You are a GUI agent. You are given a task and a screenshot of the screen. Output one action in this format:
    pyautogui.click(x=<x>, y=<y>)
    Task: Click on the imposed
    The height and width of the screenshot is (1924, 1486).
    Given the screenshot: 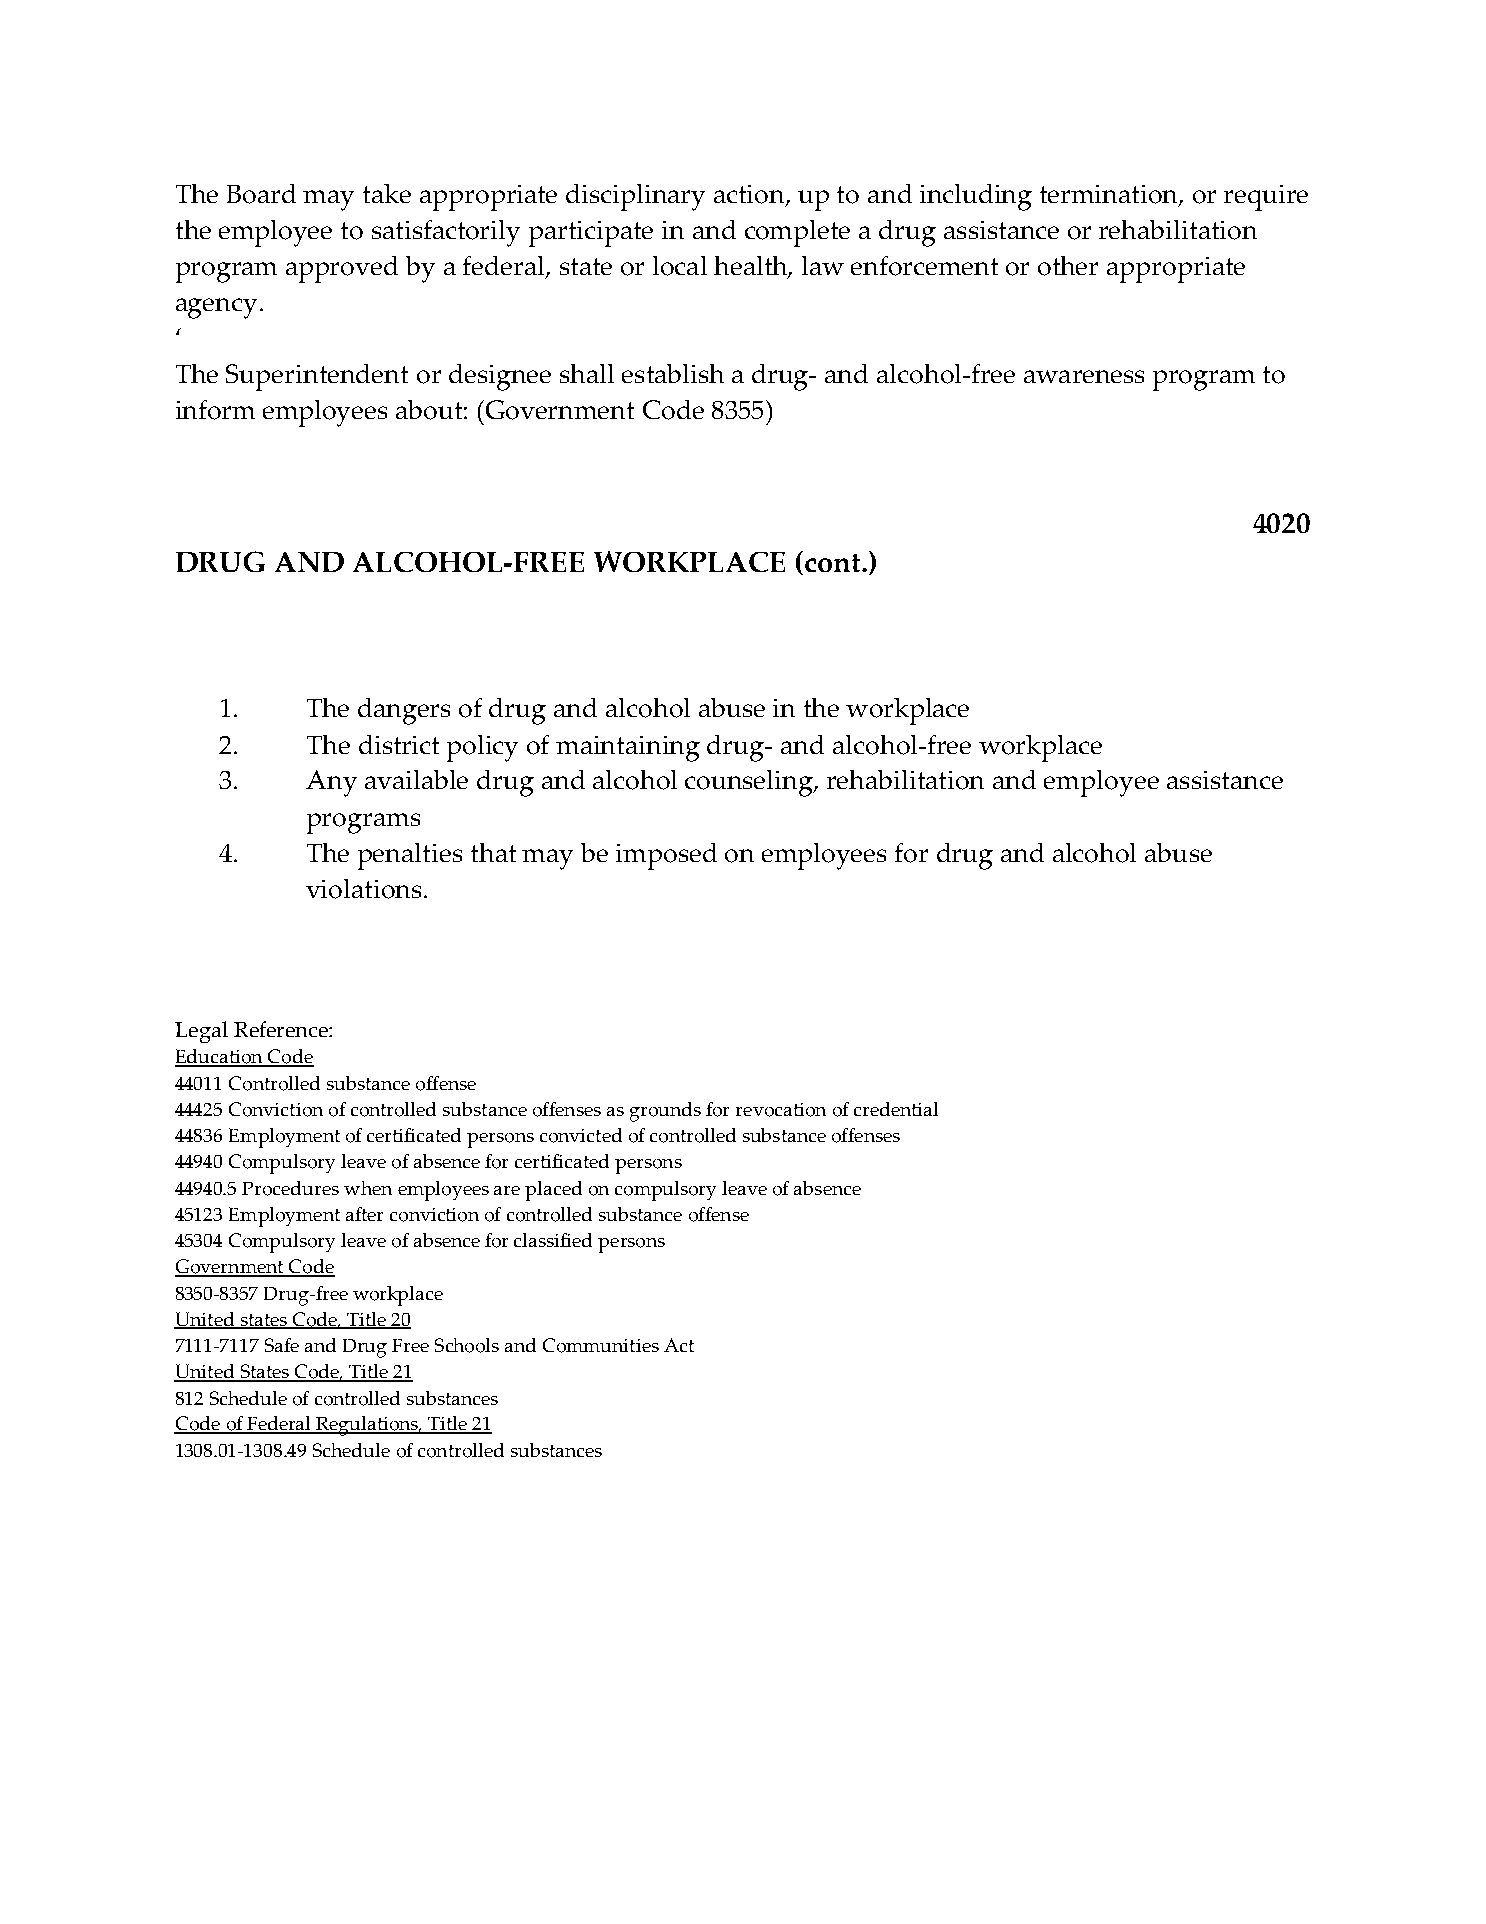 What is the action you would take?
    pyautogui.click(x=666, y=856)
